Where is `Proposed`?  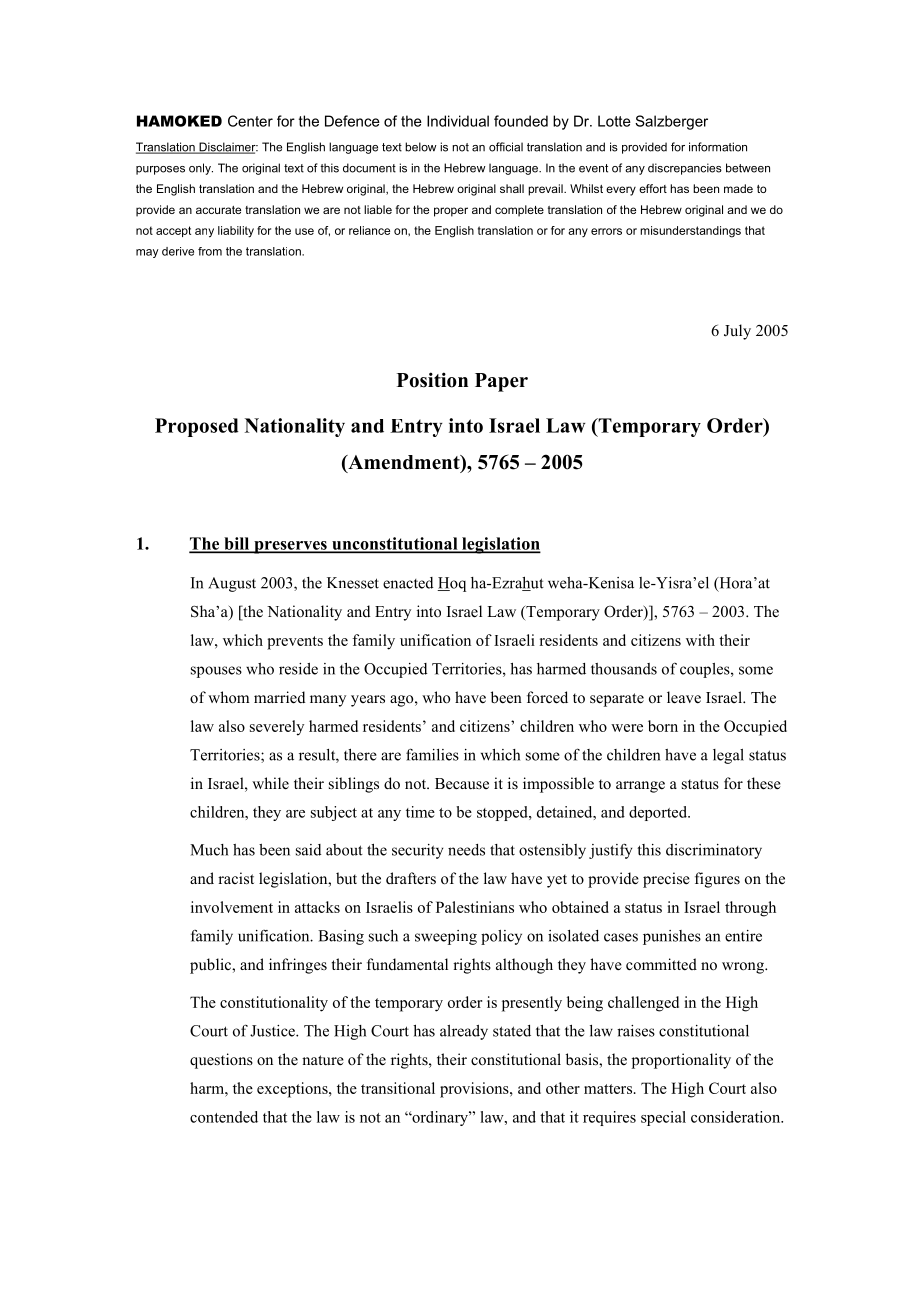 Proposed is located at coordinates (197, 427).
